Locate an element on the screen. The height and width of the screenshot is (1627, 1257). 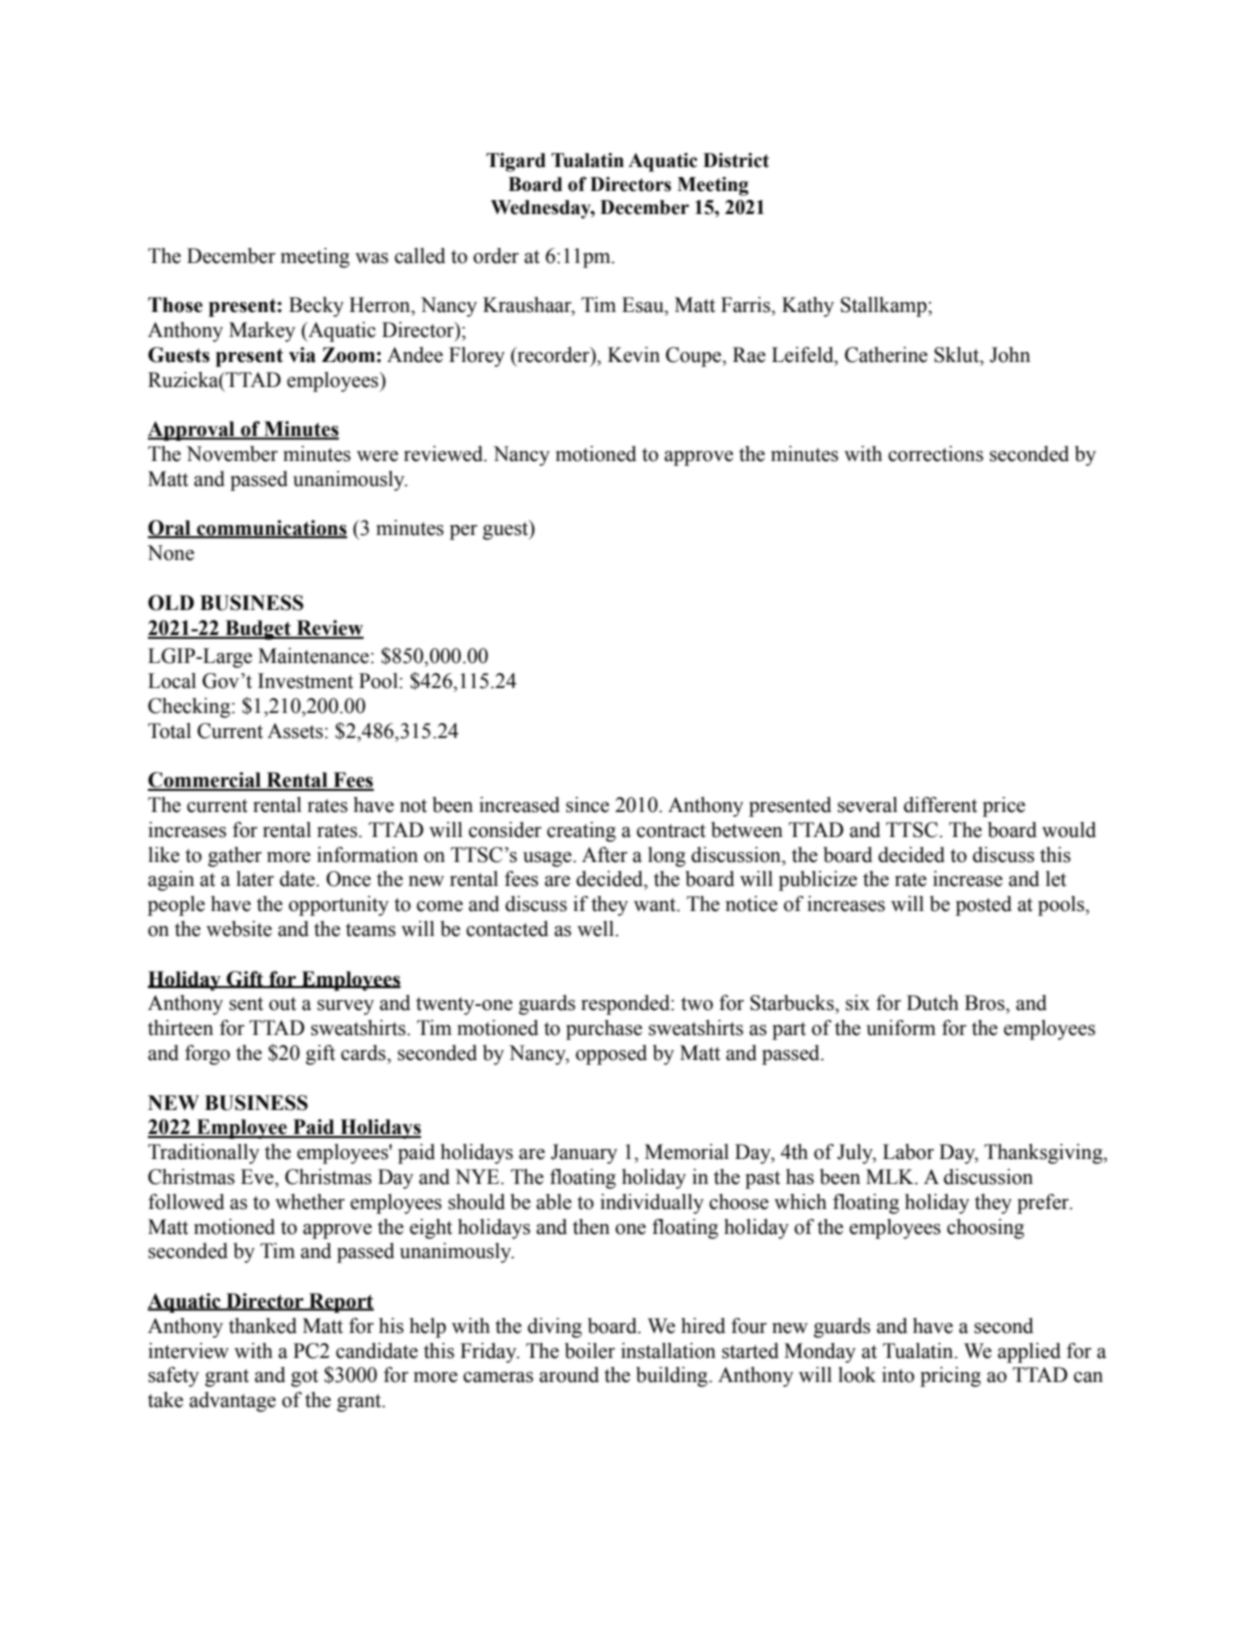
out is located at coordinates (282, 1004).
